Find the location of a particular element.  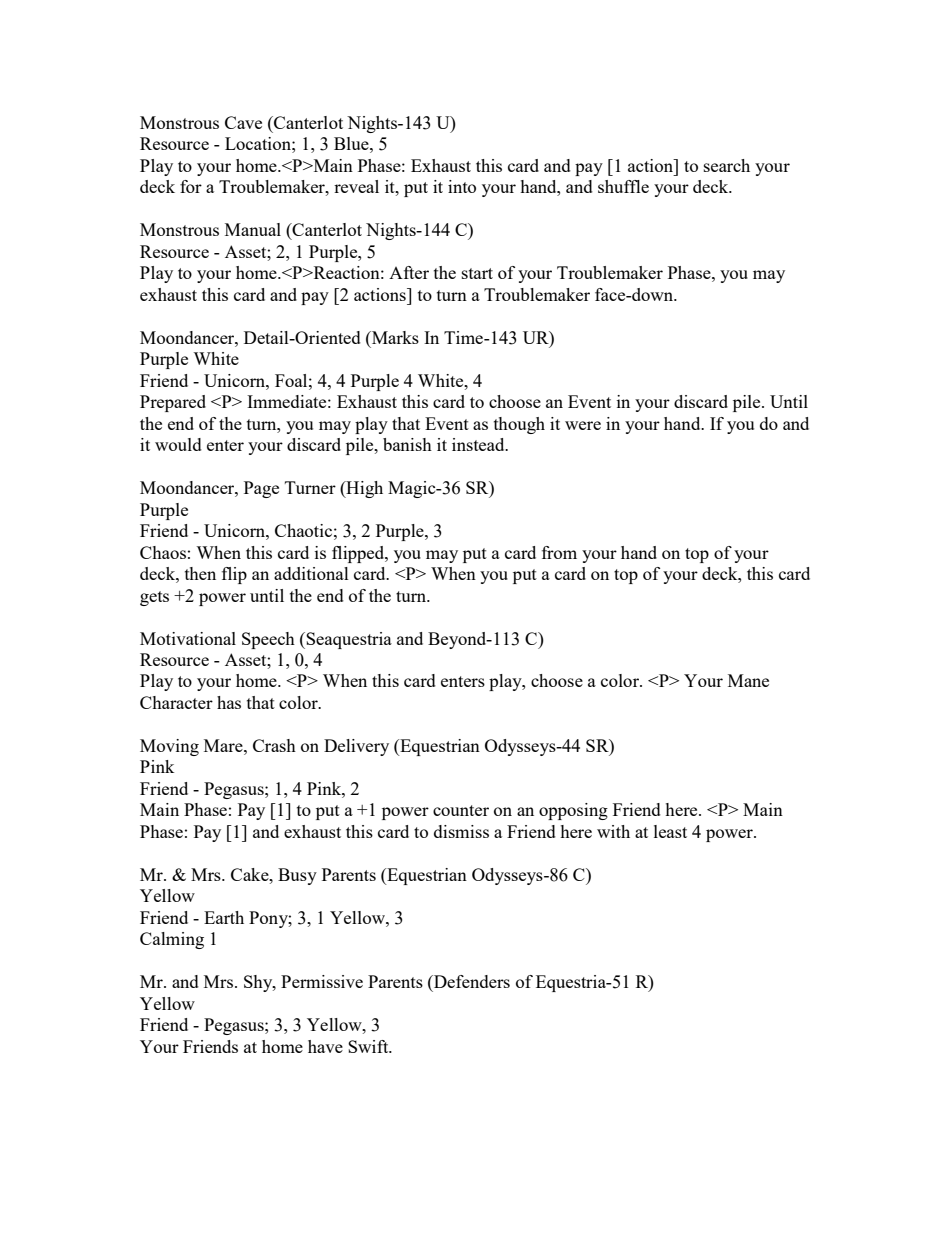

search is located at coordinates (727, 165).
